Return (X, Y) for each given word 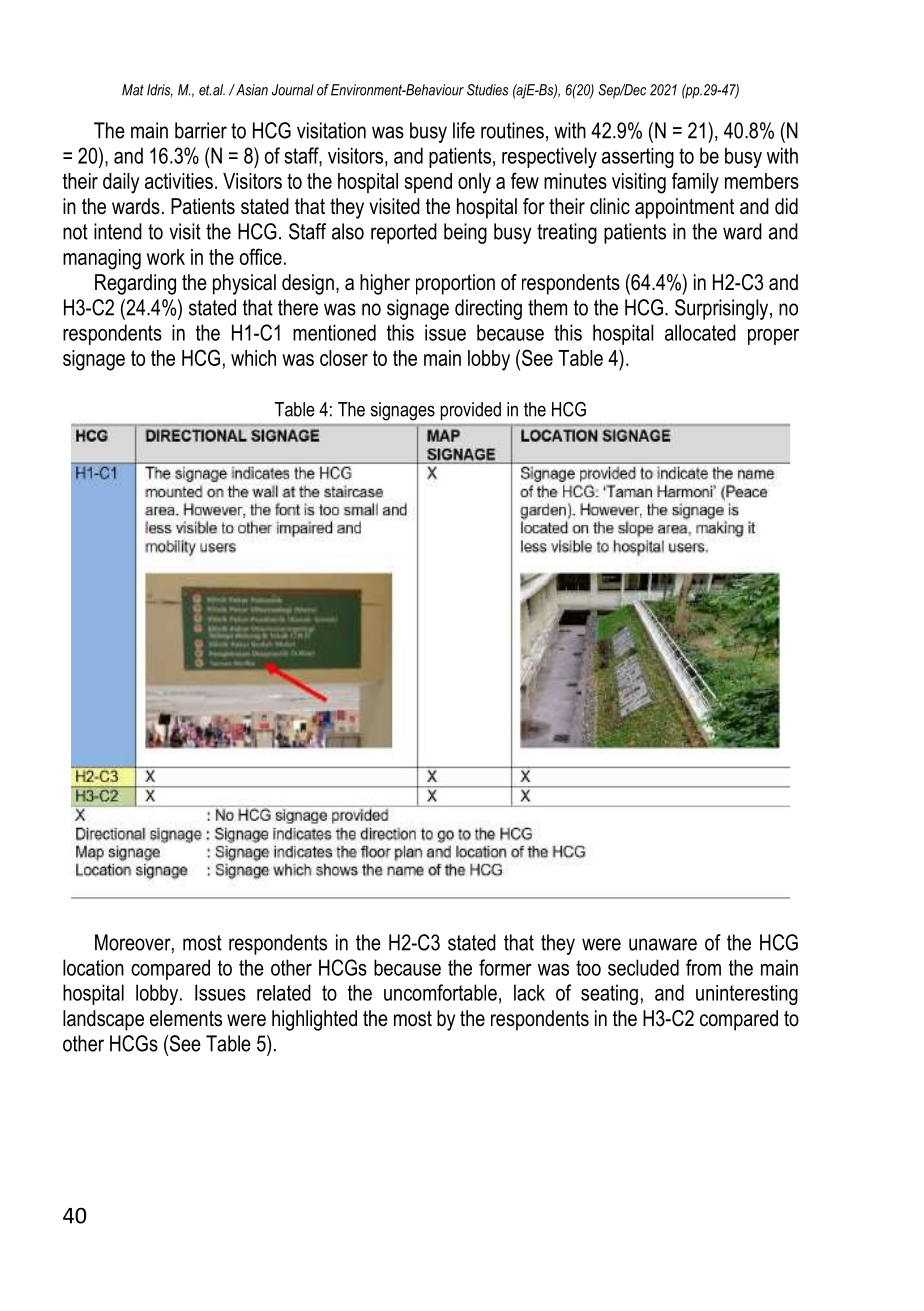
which (253, 358)
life (464, 130)
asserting (638, 158)
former (505, 967)
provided (471, 411)
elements (186, 1018)
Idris (160, 90)
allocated (700, 332)
